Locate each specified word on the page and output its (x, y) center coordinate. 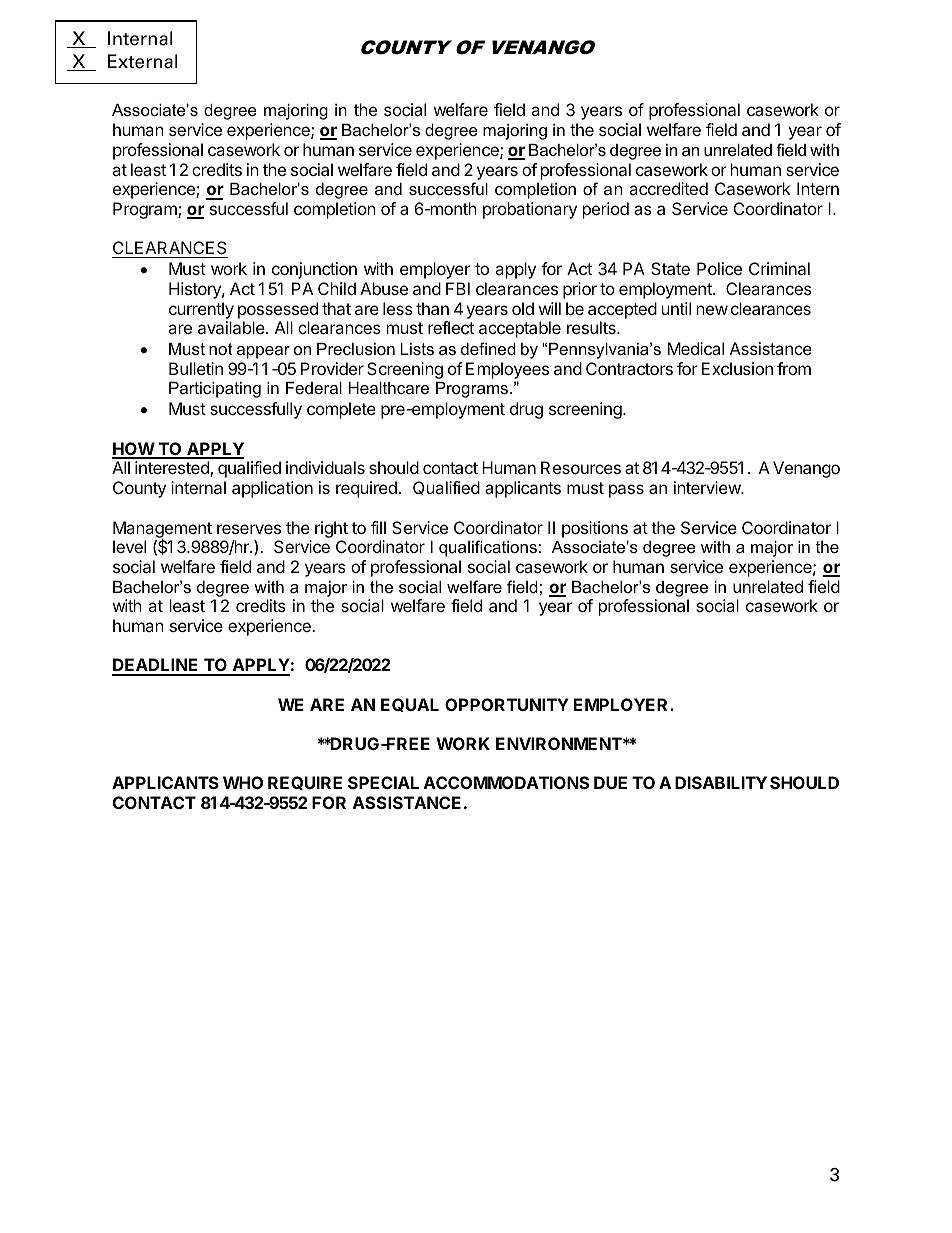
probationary (530, 210)
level (129, 546)
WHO (243, 782)
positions (595, 529)
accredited (668, 188)
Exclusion (737, 368)
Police (719, 268)
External (142, 61)
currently (201, 310)
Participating (215, 390)
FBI (458, 288)
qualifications (488, 548)
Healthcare (389, 388)
